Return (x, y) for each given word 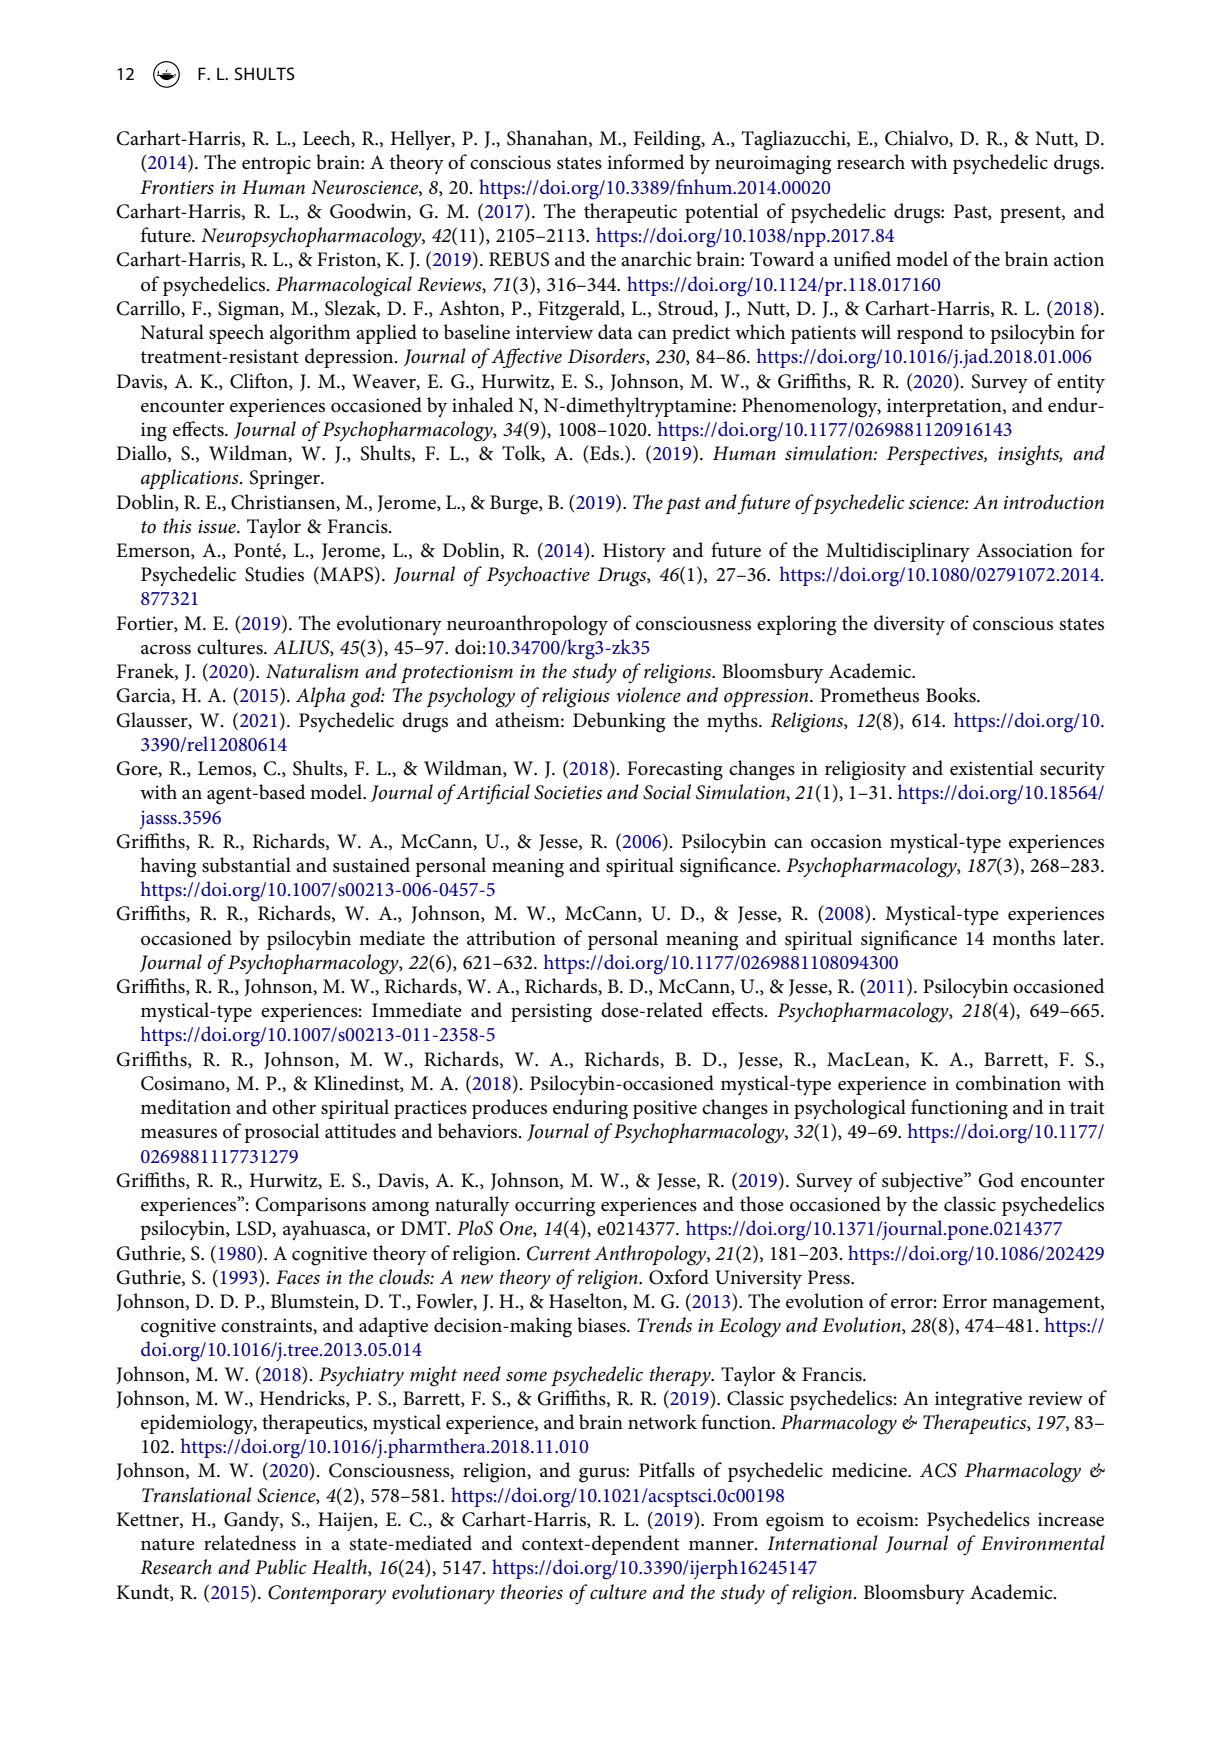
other (294, 1107)
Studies (274, 574)
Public (281, 1567)
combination (1008, 1083)
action (1079, 259)
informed (646, 162)
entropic (276, 164)
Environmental (1043, 1543)
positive (665, 1109)
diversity (909, 625)
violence (648, 695)
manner (722, 1546)
